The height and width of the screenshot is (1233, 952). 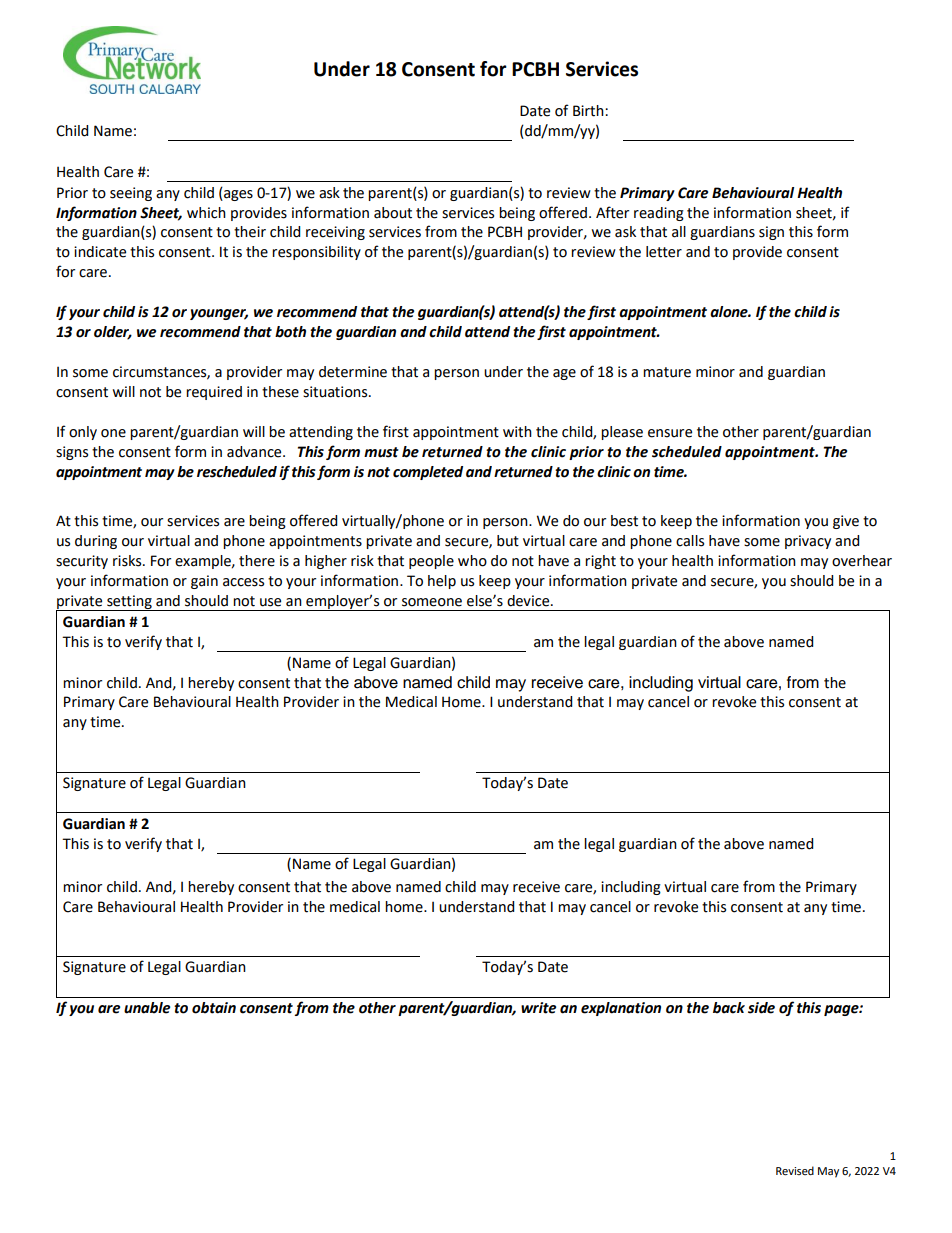 I want to click on setting, so click(x=129, y=603).
